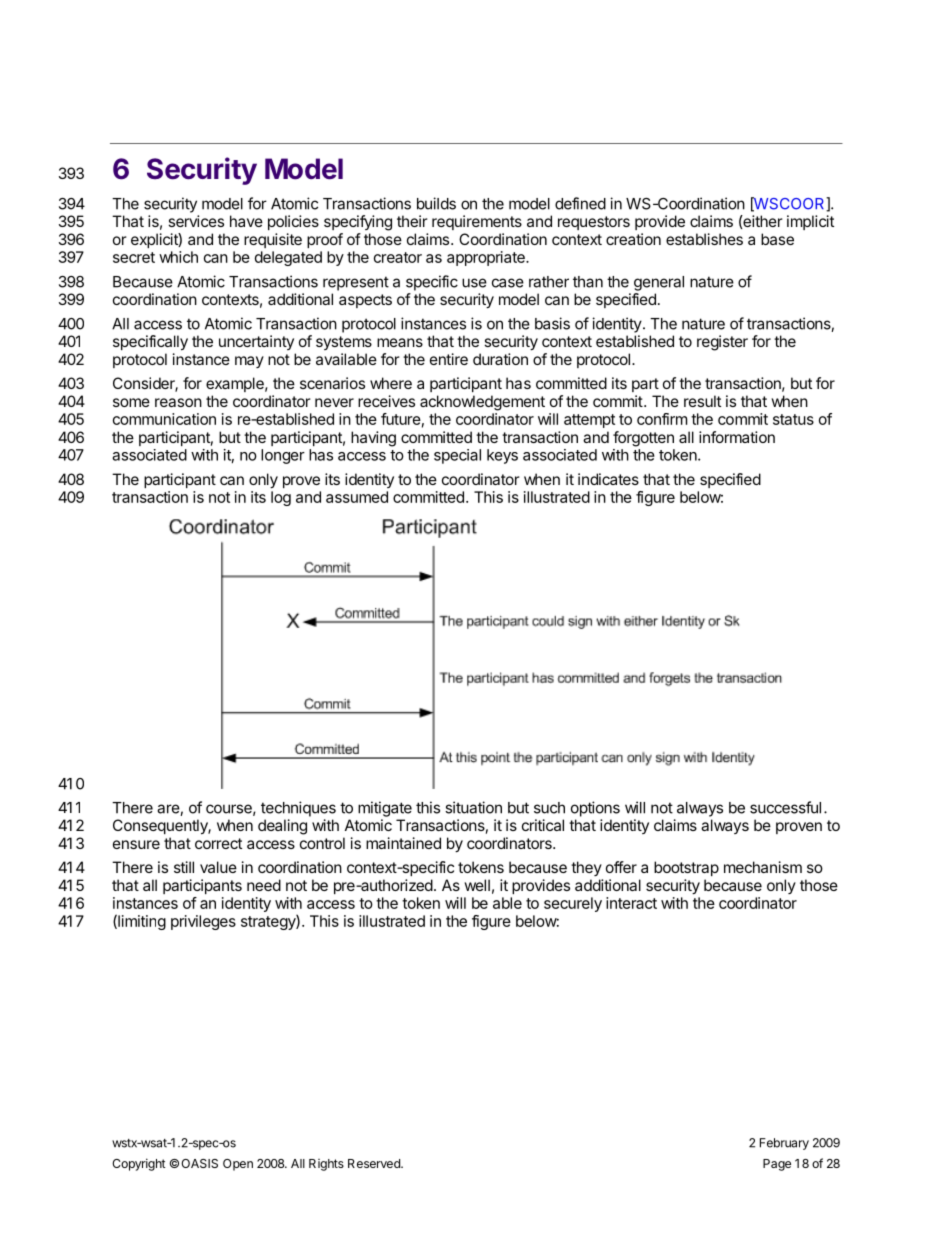  What do you see at coordinates (704, 239) in the document?
I see `establishes` at bounding box center [704, 239].
